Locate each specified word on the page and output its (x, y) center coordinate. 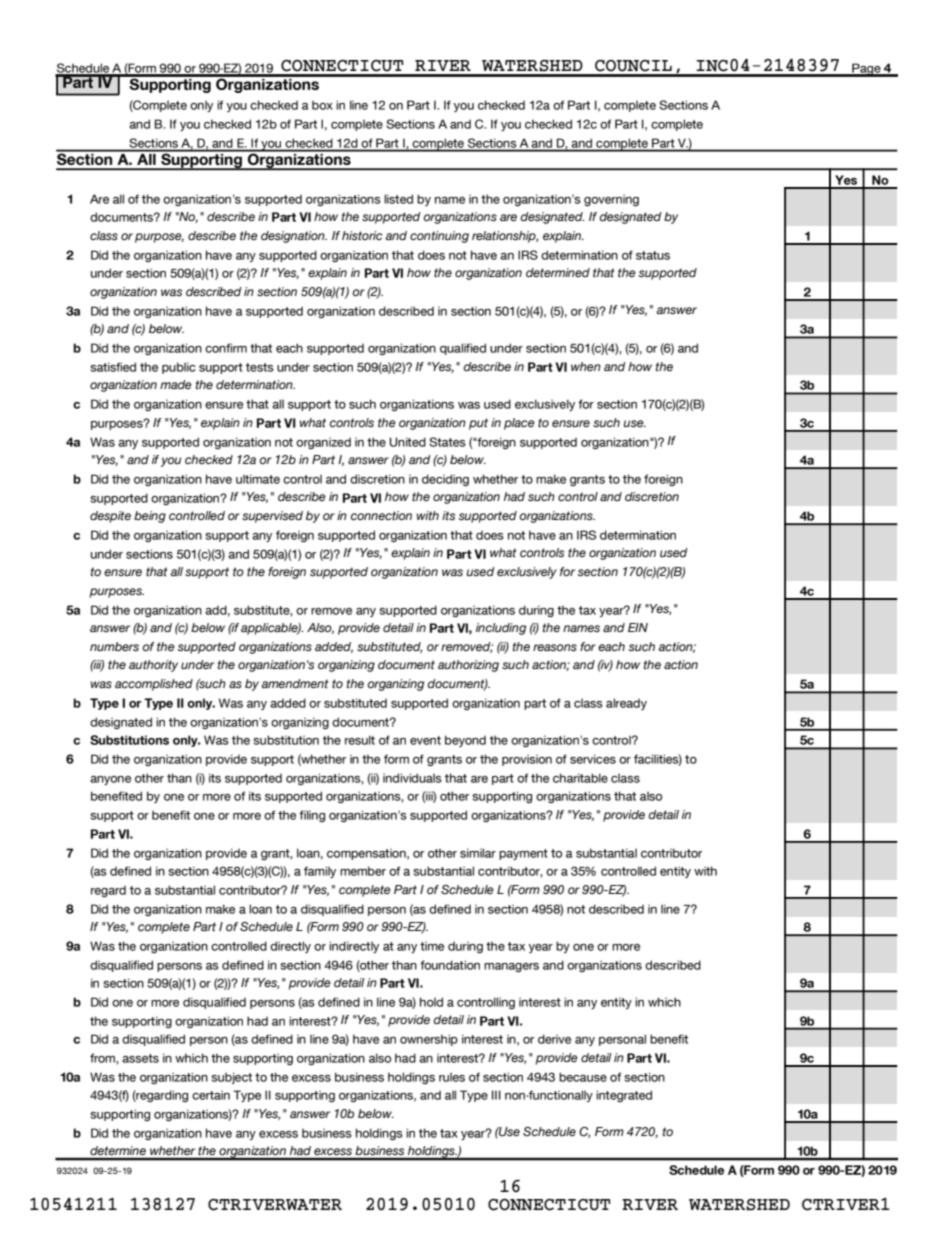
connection (381, 515)
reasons (555, 648)
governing (611, 200)
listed (398, 199)
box (322, 105)
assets (140, 1058)
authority (153, 666)
